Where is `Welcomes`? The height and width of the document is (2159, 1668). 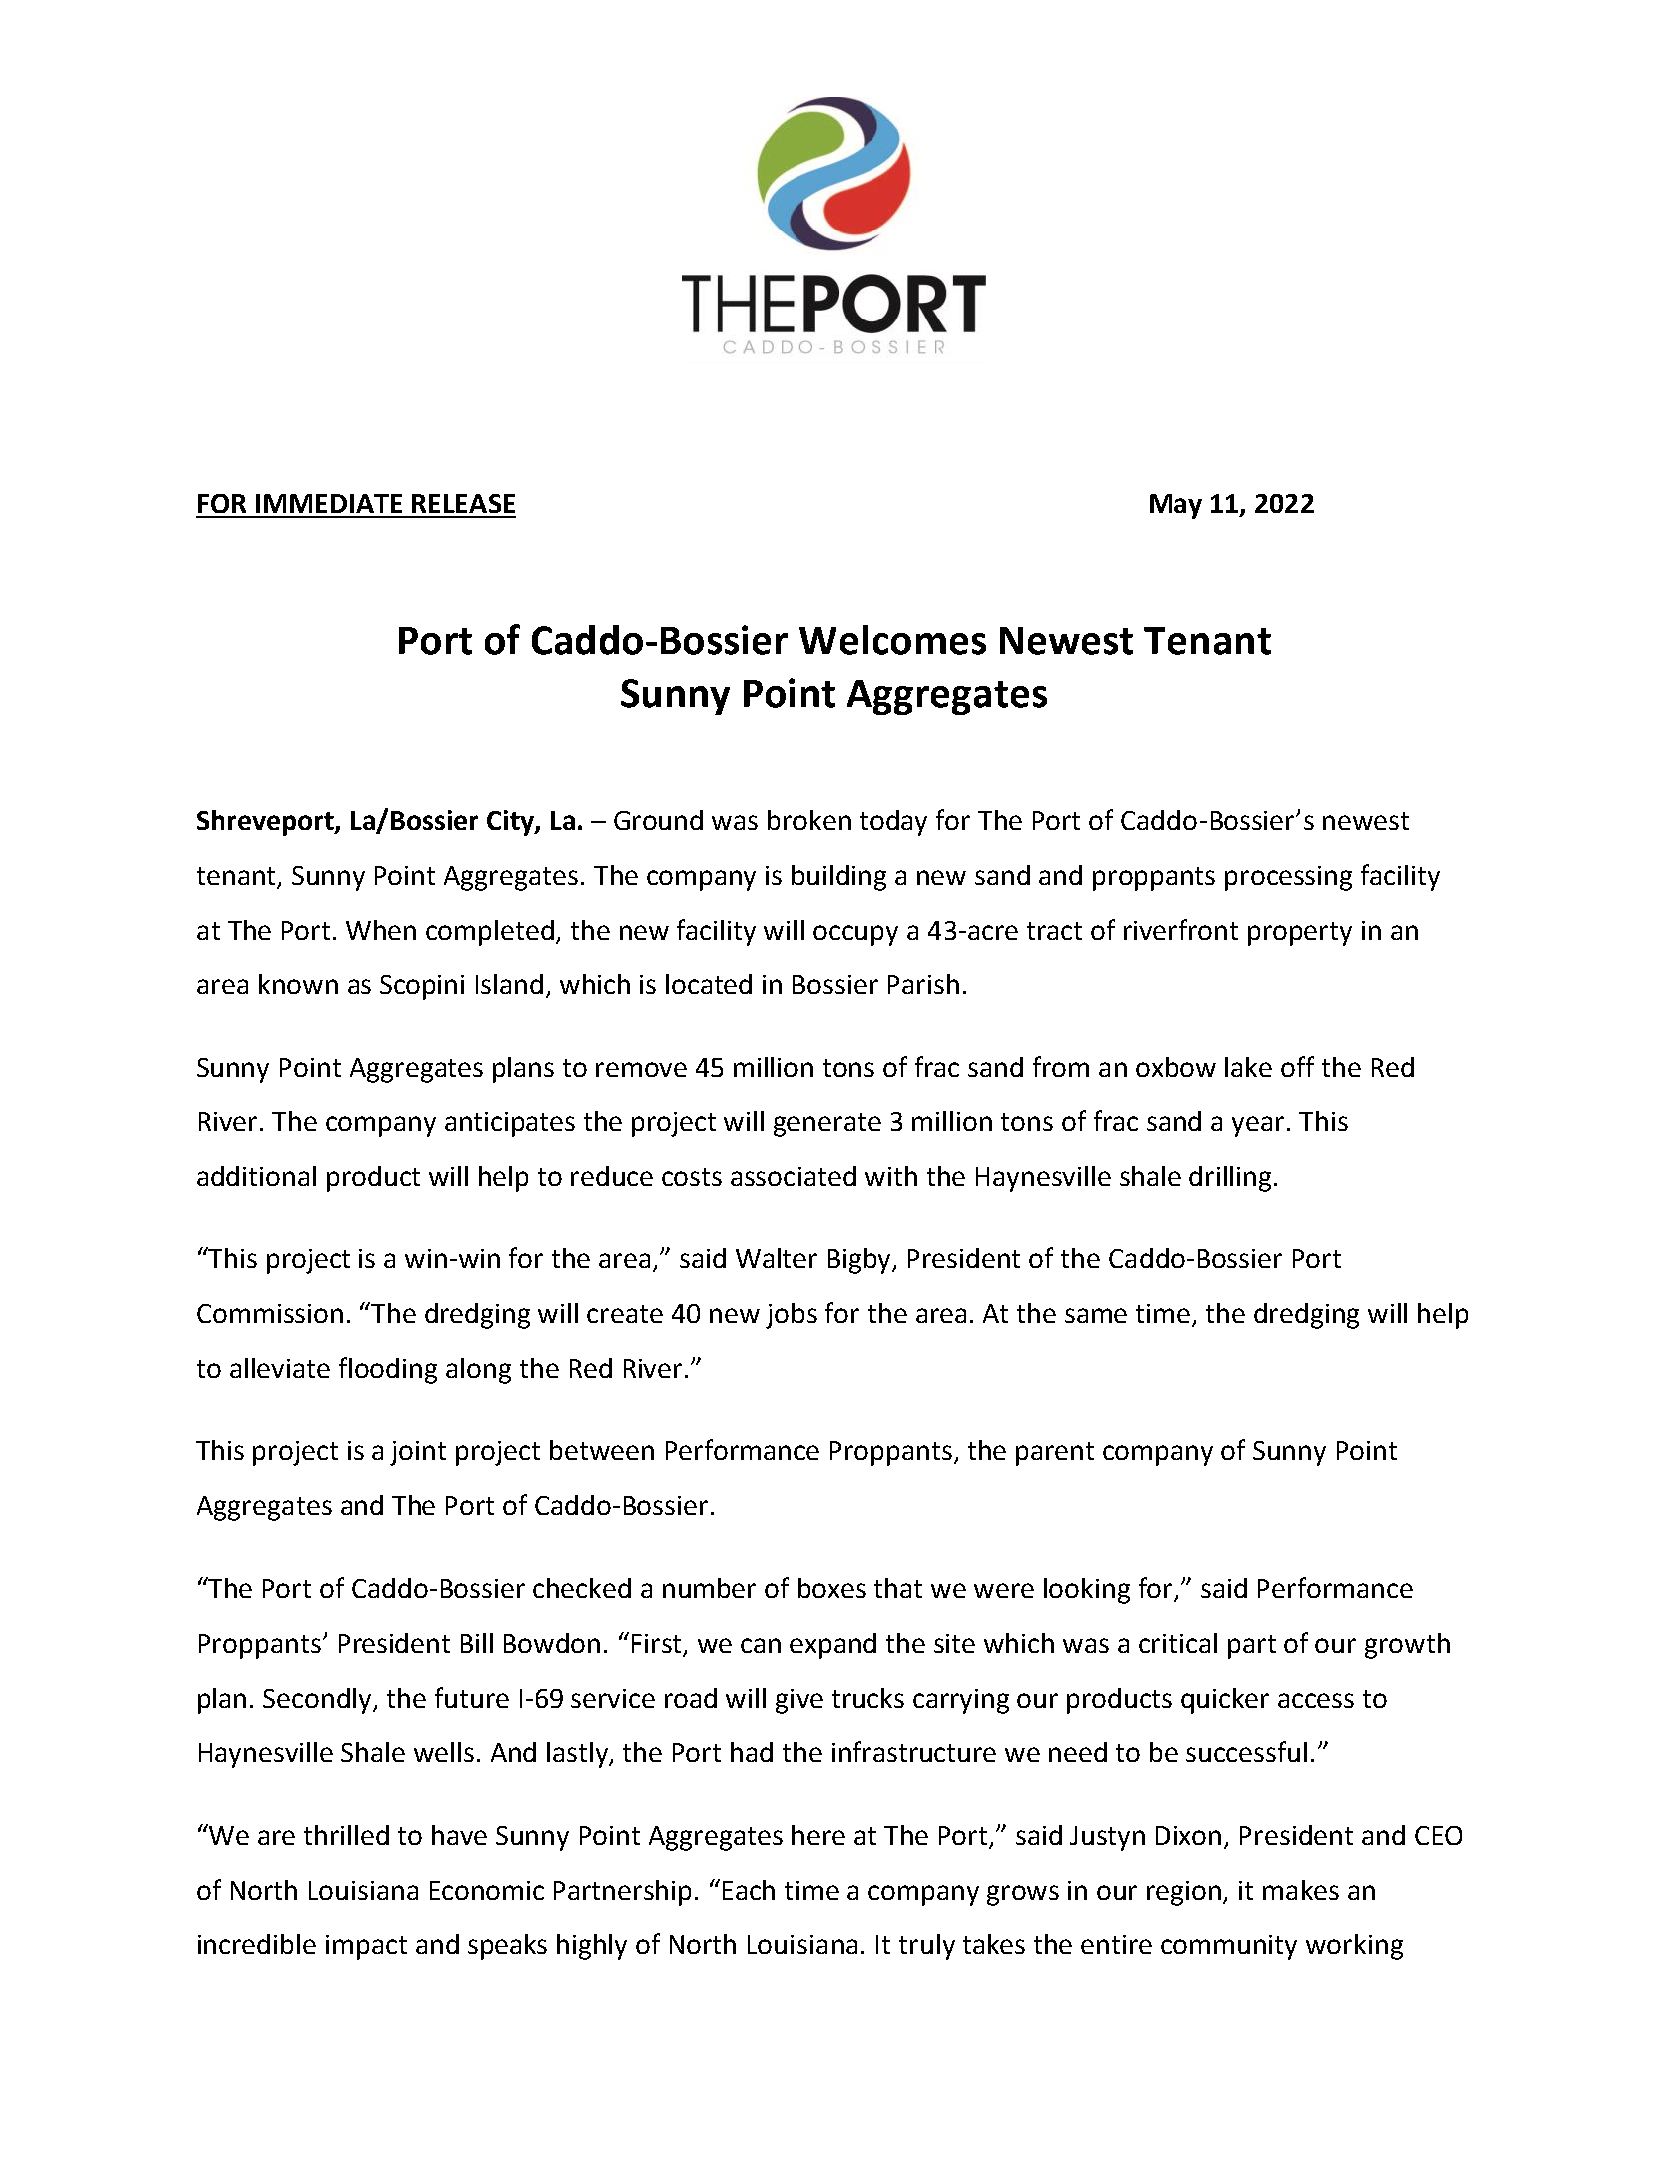
Welcomes is located at coordinates (892, 640).
